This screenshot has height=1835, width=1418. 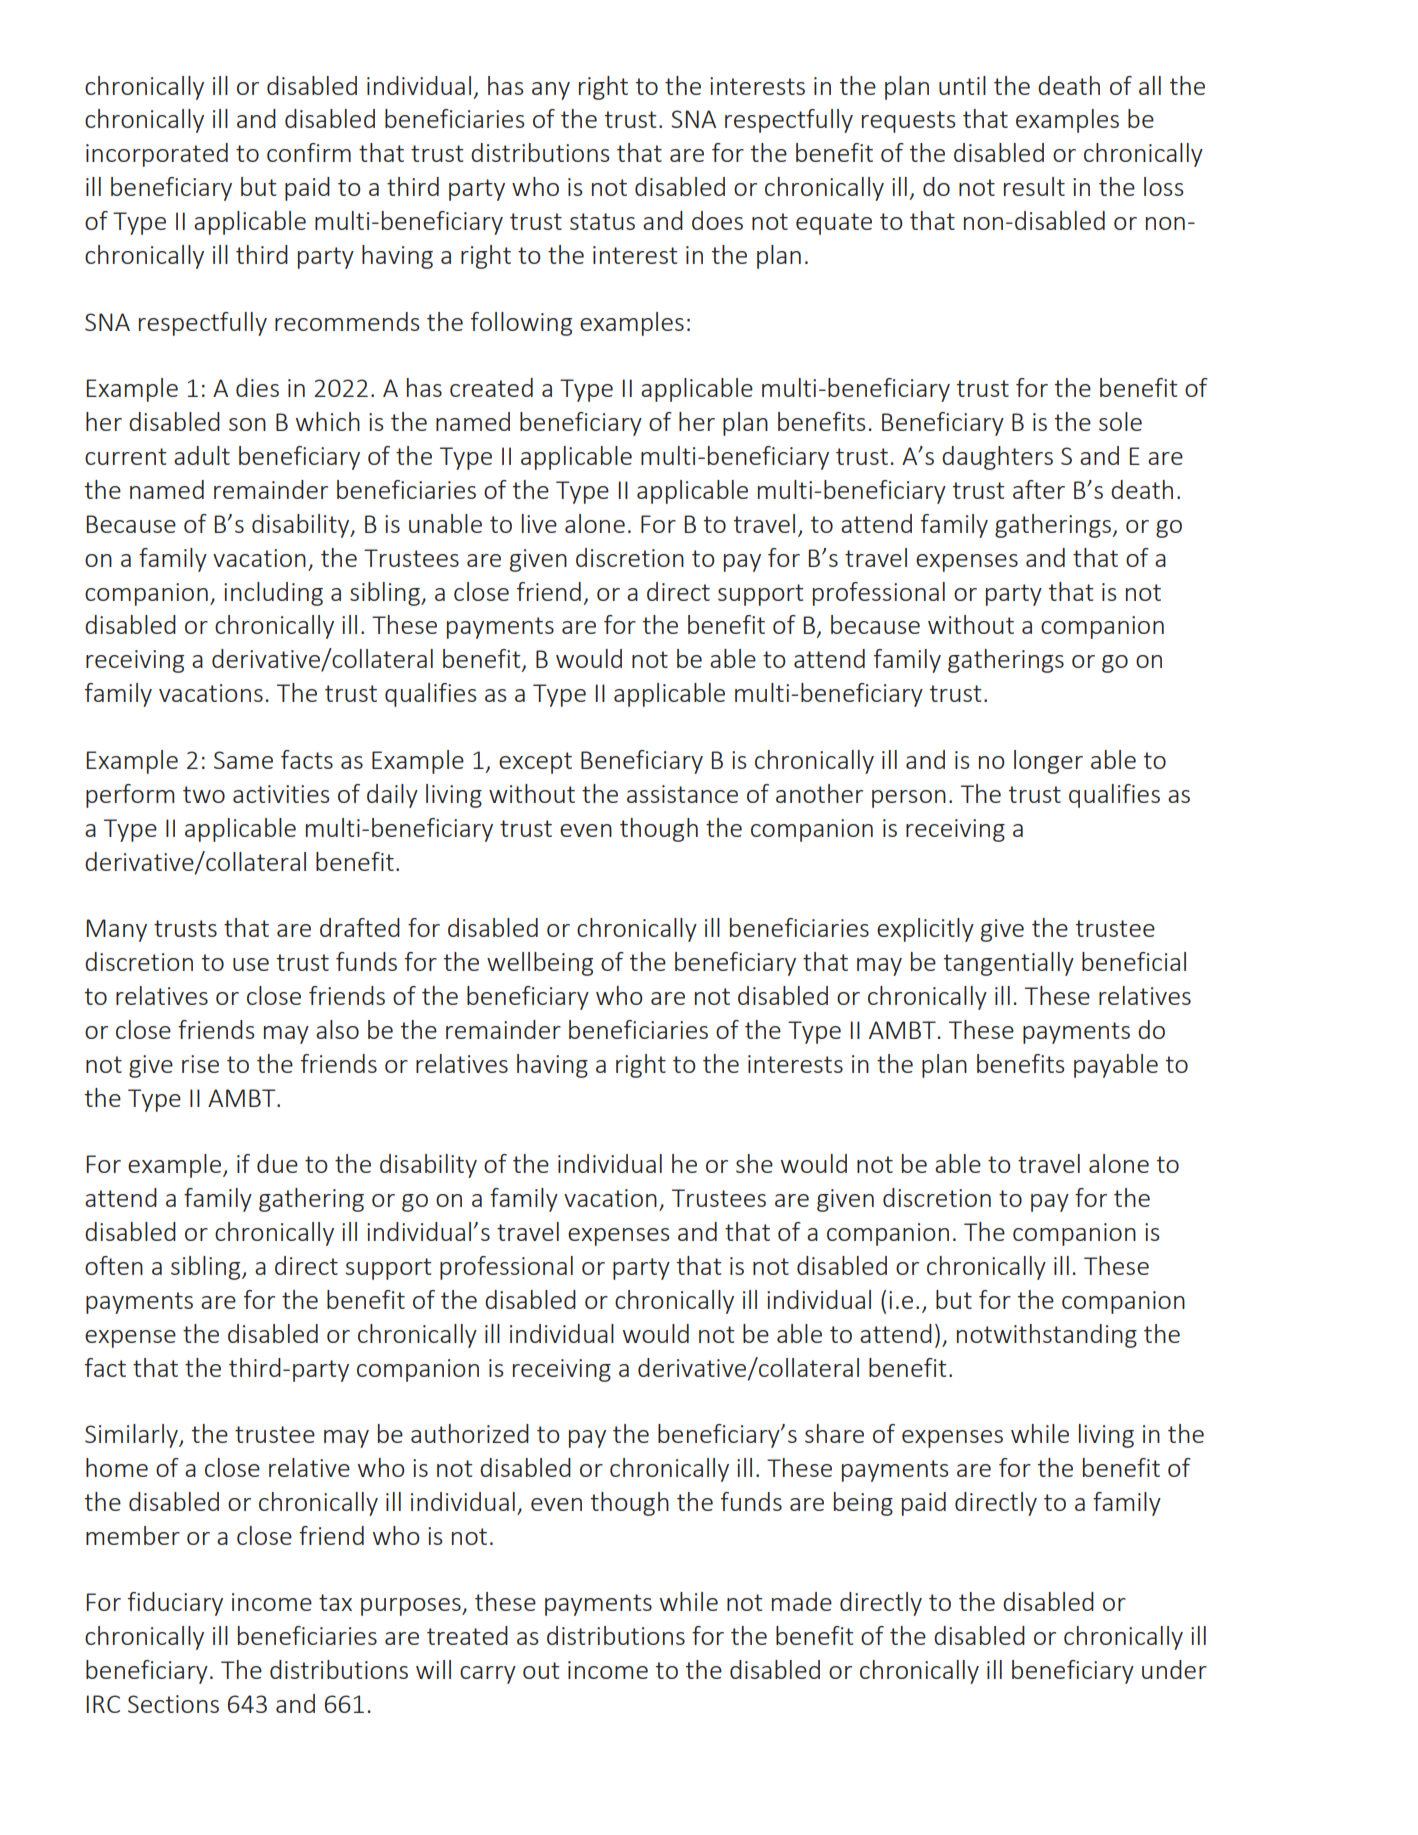 What do you see at coordinates (539, 523) in the screenshot?
I see `live` at bounding box center [539, 523].
